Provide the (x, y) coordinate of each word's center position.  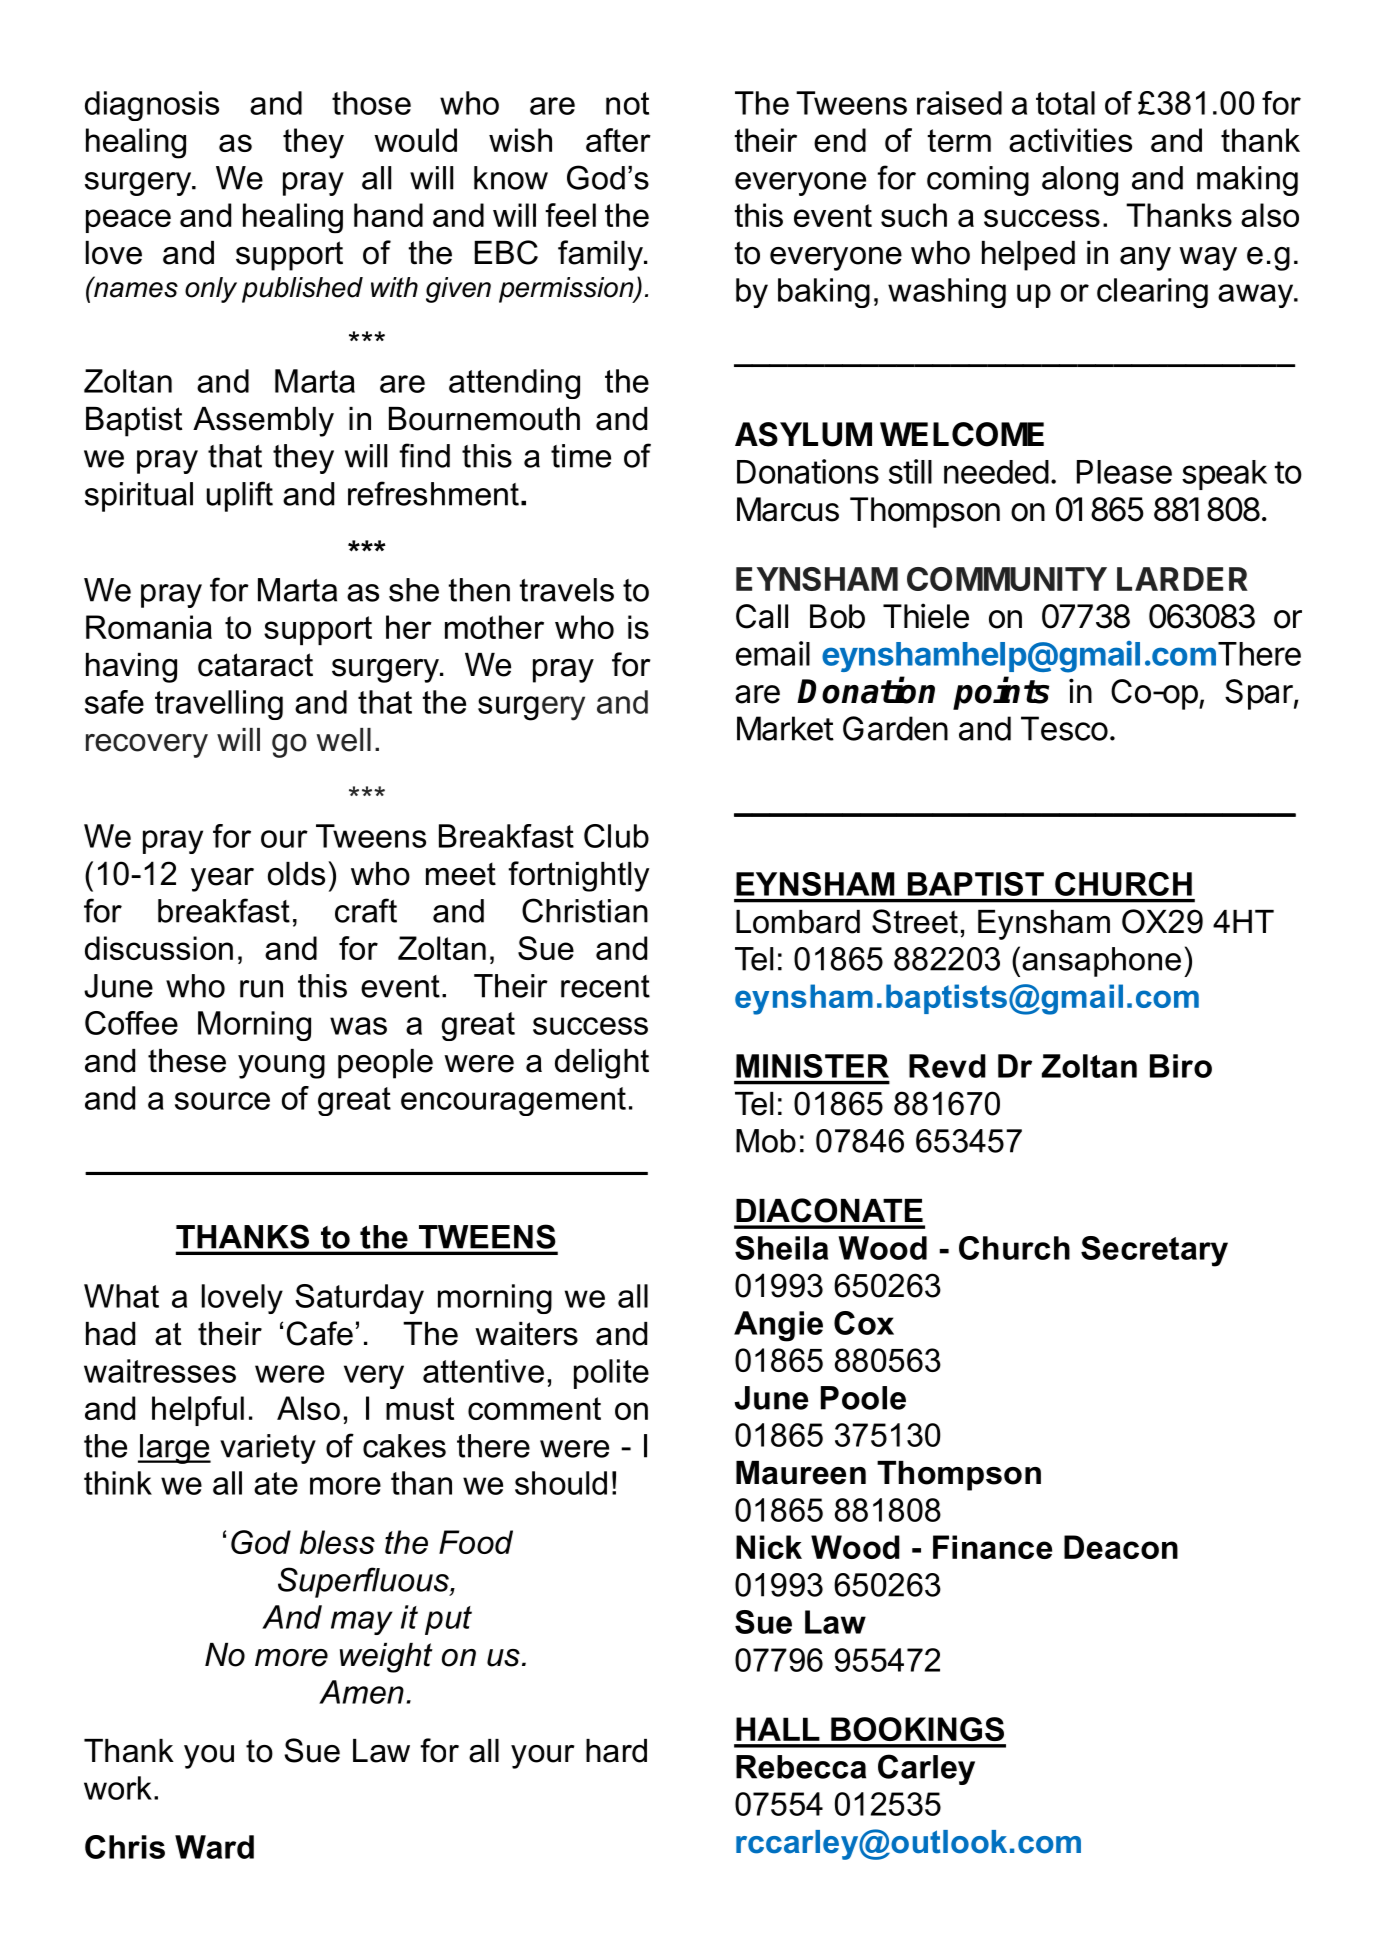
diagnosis (152, 106)
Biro (1181, 1066)
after (618, 140)
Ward (214, 1847)
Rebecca (801, 1767)
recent (605, 986)
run (261, 989)
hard (616, 1751)
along (1080, 181)
